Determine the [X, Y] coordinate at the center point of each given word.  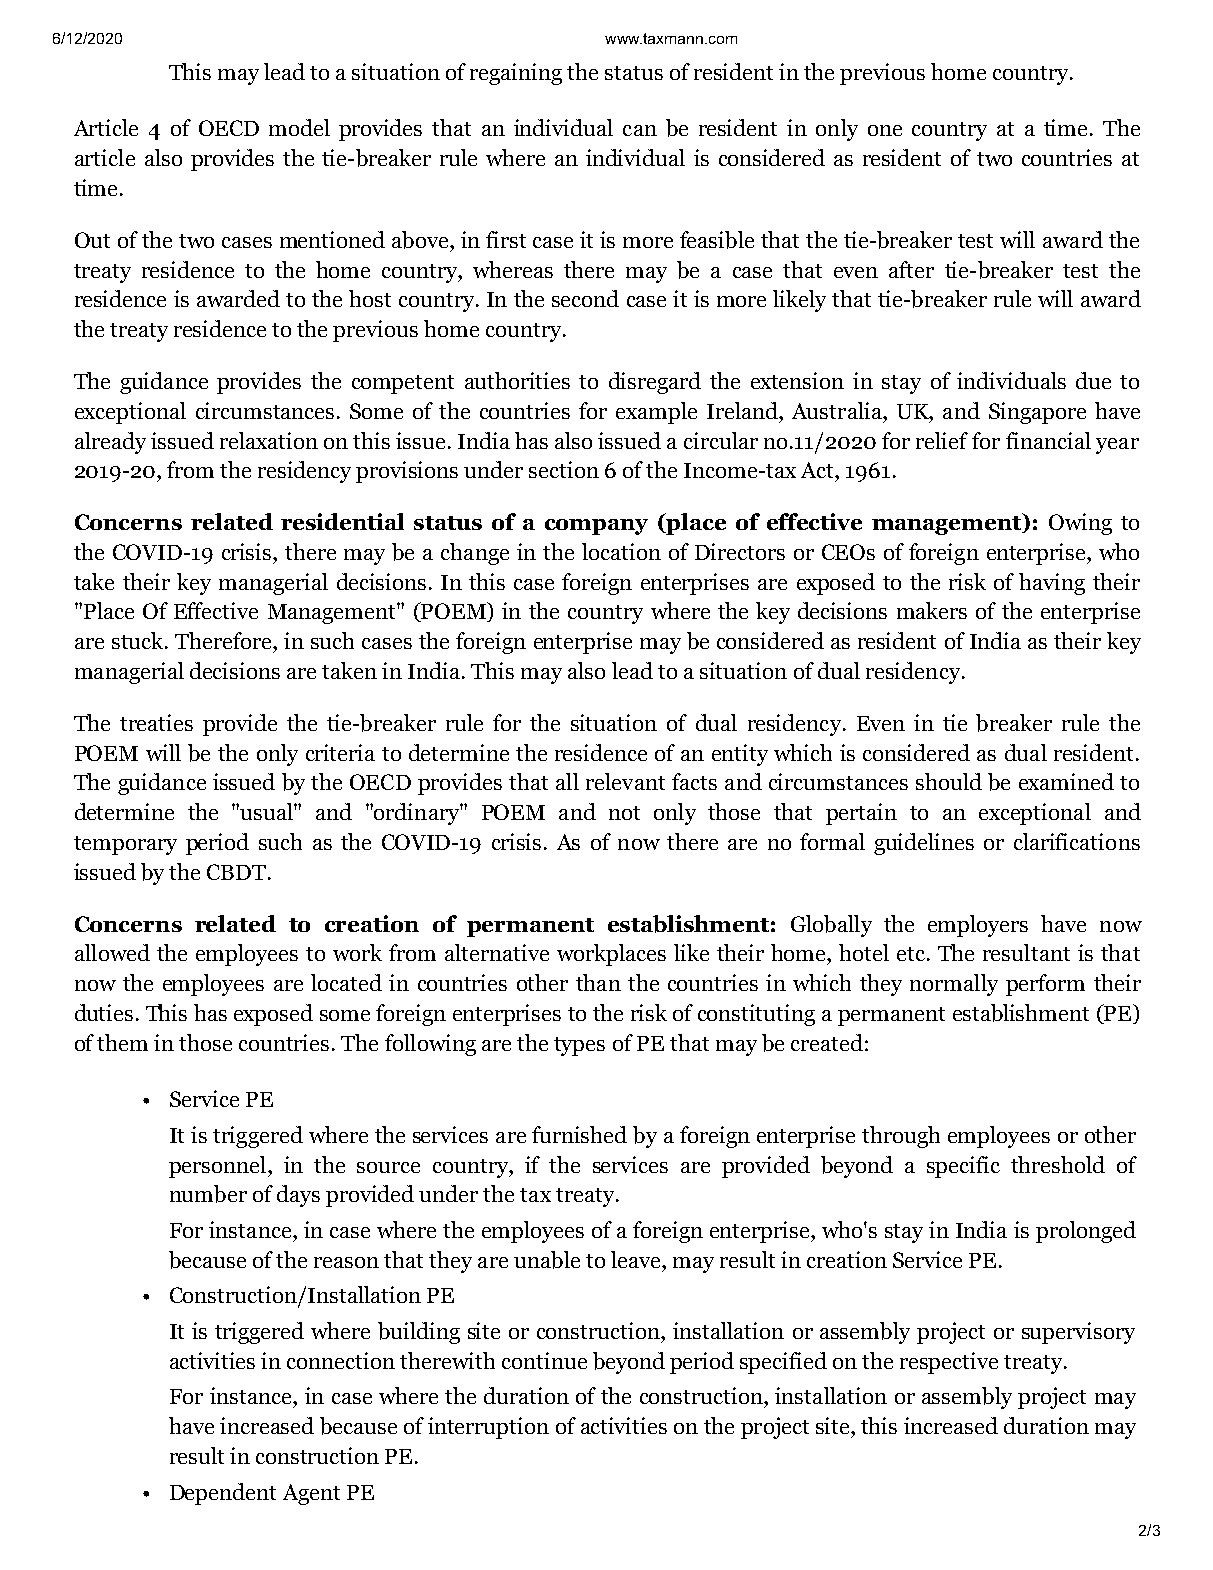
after [911, 269]
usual [267, 811]
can [640, 130]
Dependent [223, 1494]
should [949, 781]
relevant [625, 781]
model [299, 127]
